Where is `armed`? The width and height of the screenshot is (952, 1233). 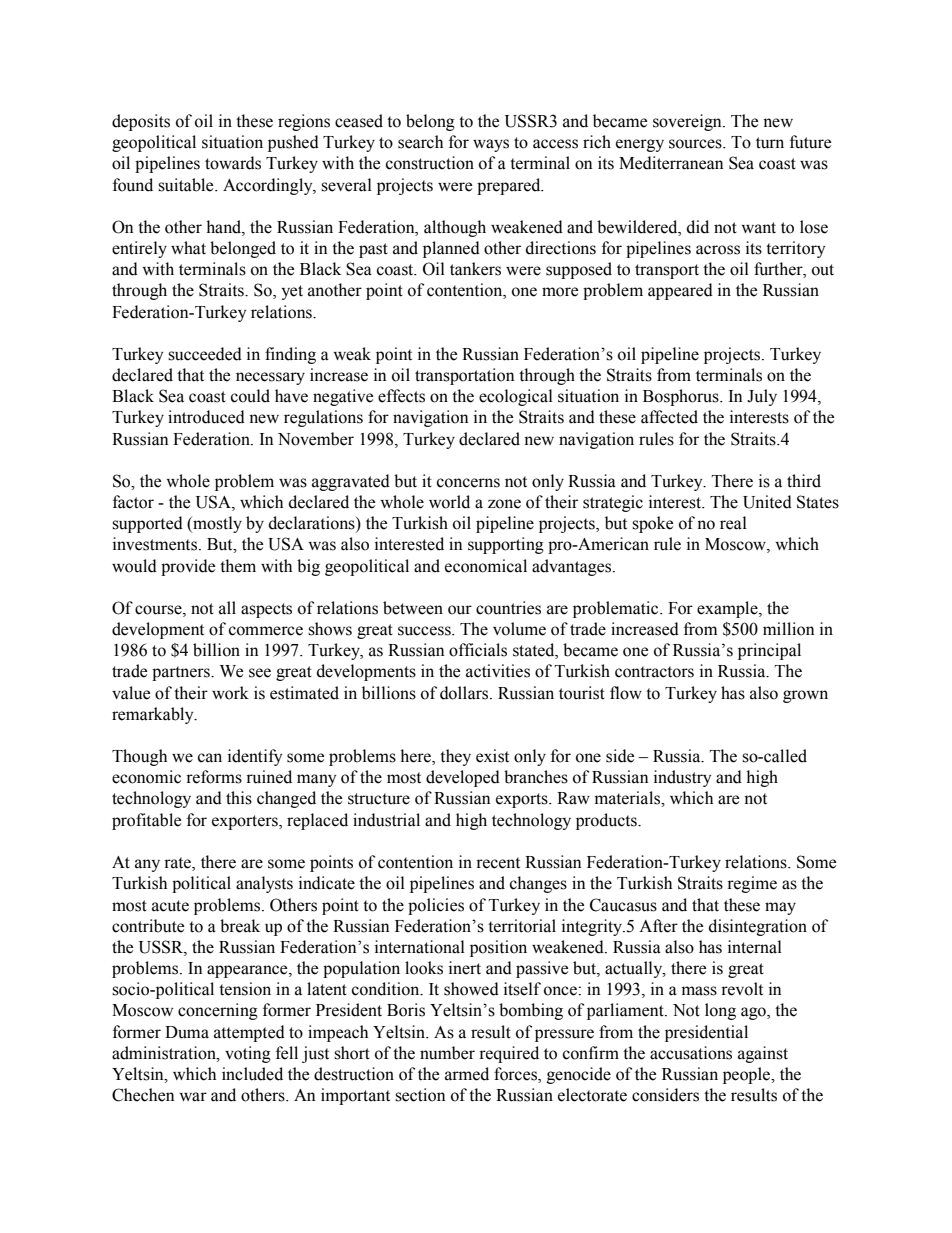 armed is located at coordinates (467, 1074).
